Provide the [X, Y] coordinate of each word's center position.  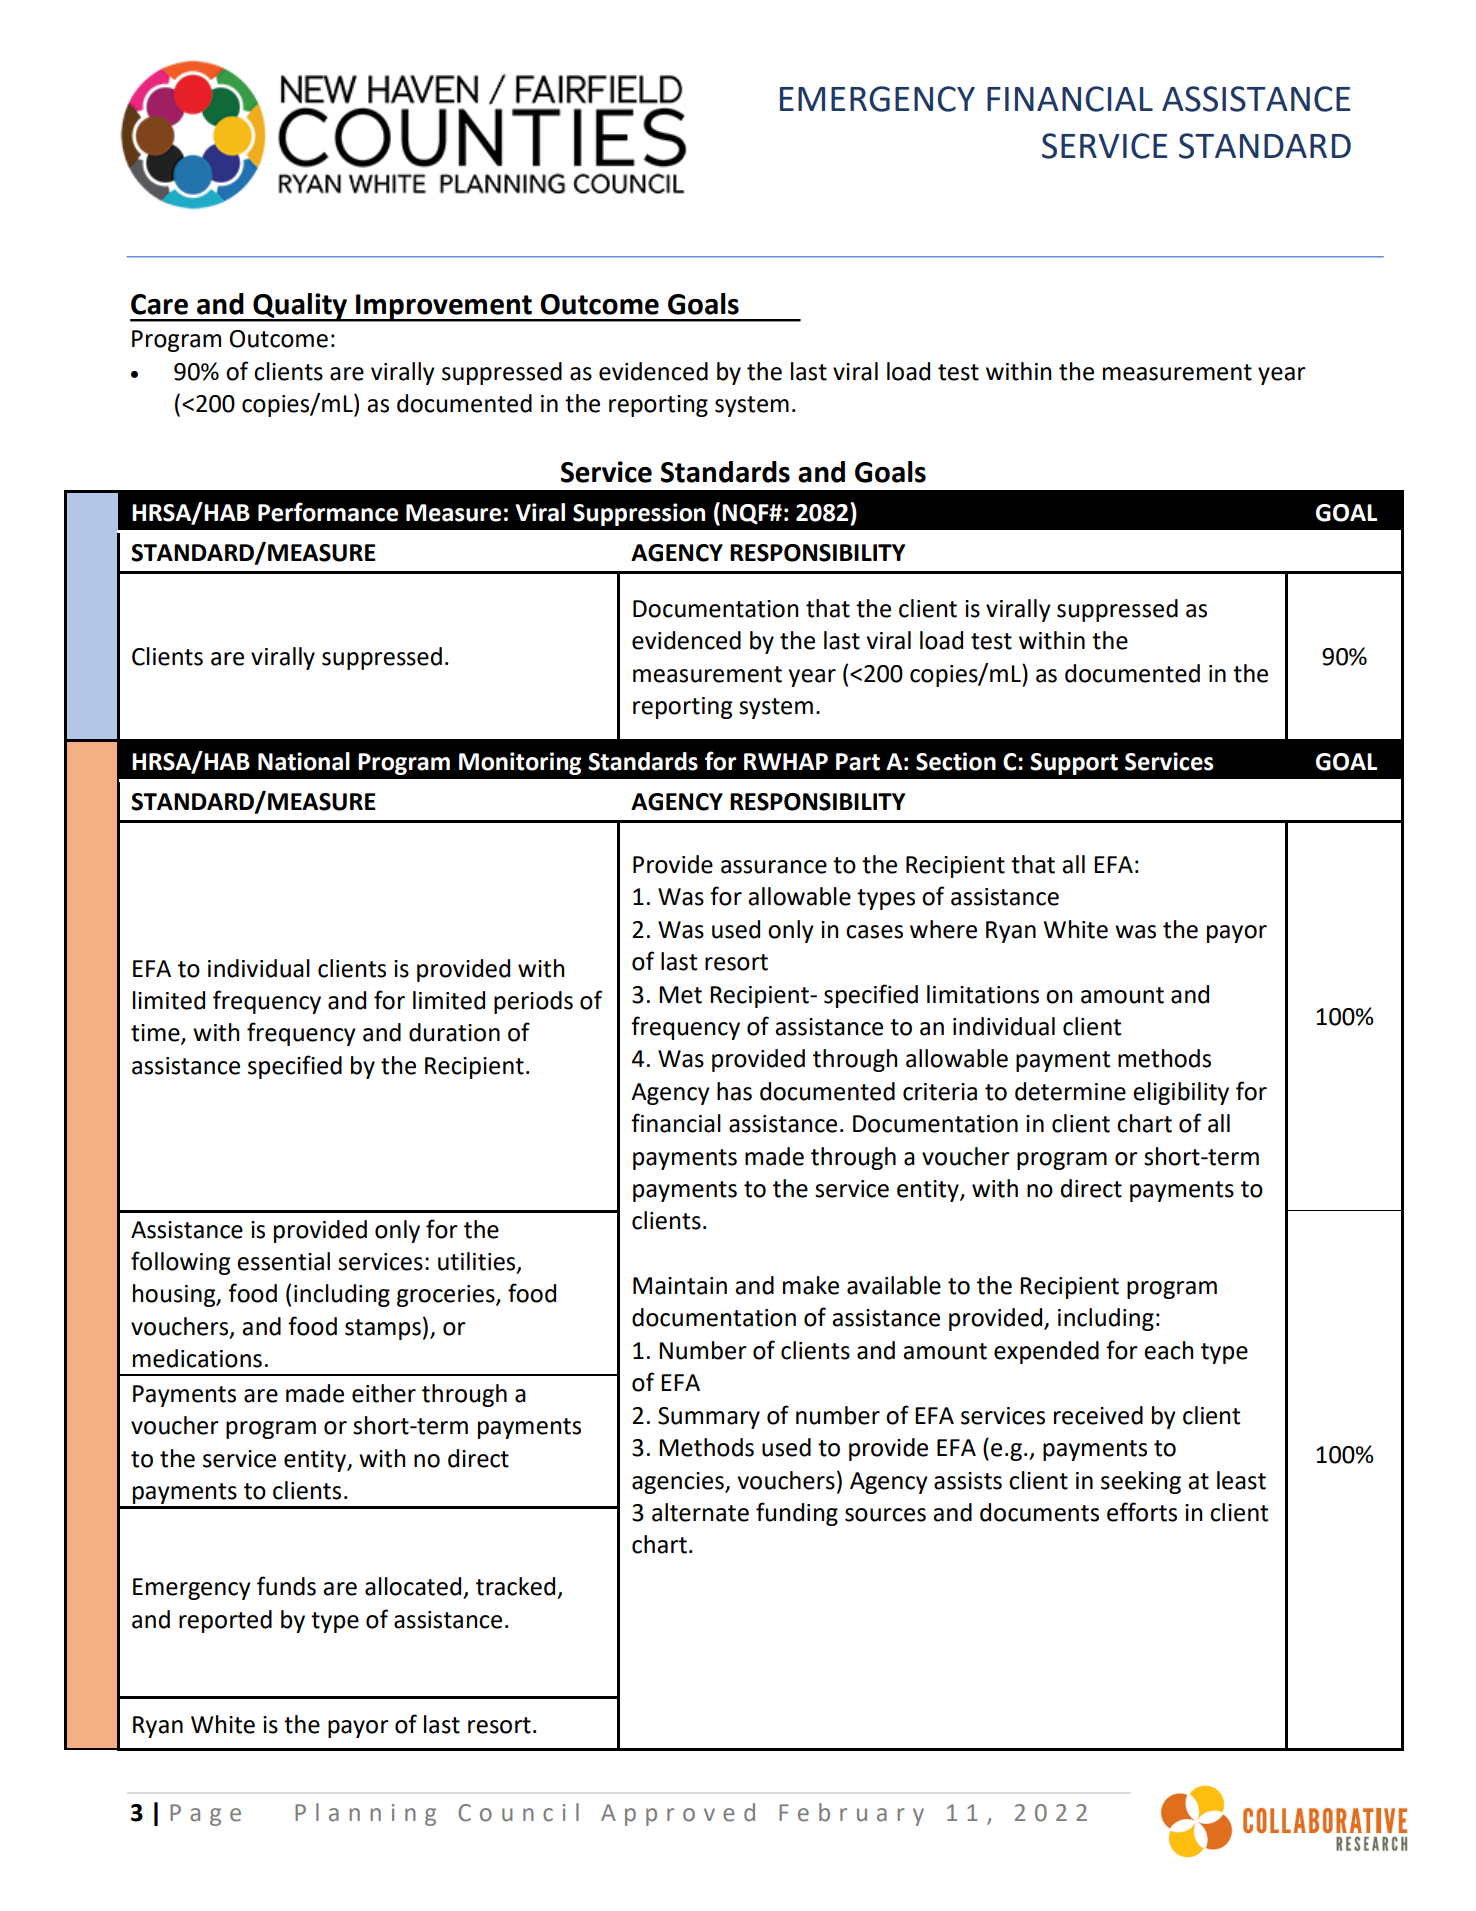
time [156, 1034]
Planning [365, 1814]
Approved [678, 1814]
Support [1074, 764]
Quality [300, 307]
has [734, 1091]
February [851, 1814]
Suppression [639, 514]
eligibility [1181, 1093]
